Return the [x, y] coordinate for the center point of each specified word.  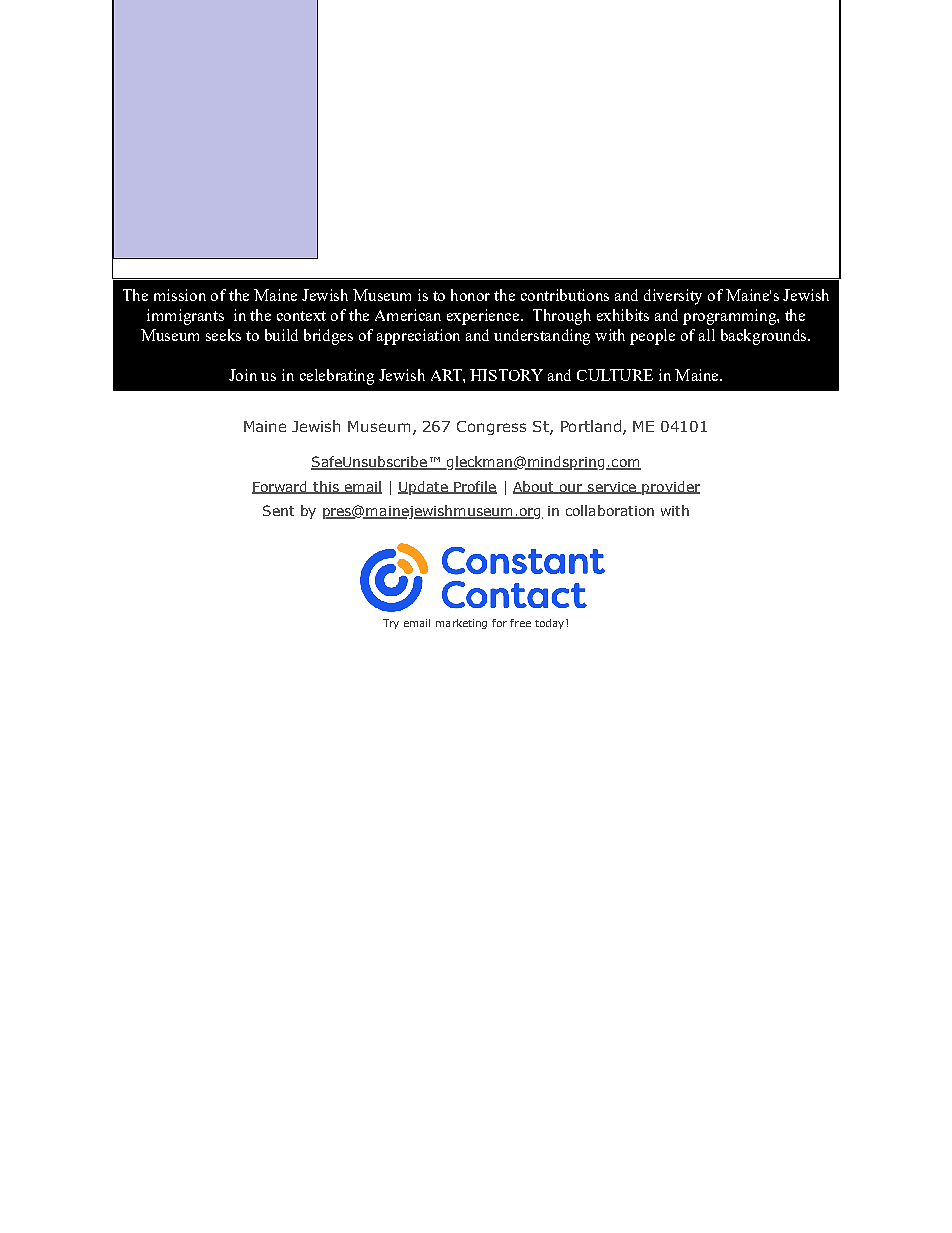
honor [470, 295]
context [301, 316]
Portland [591, 426]
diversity [673, 297]
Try [391, 624]
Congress [491, 428]
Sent [278, 510]
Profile [474, 487]
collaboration [610, 510]
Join [243, 375]
